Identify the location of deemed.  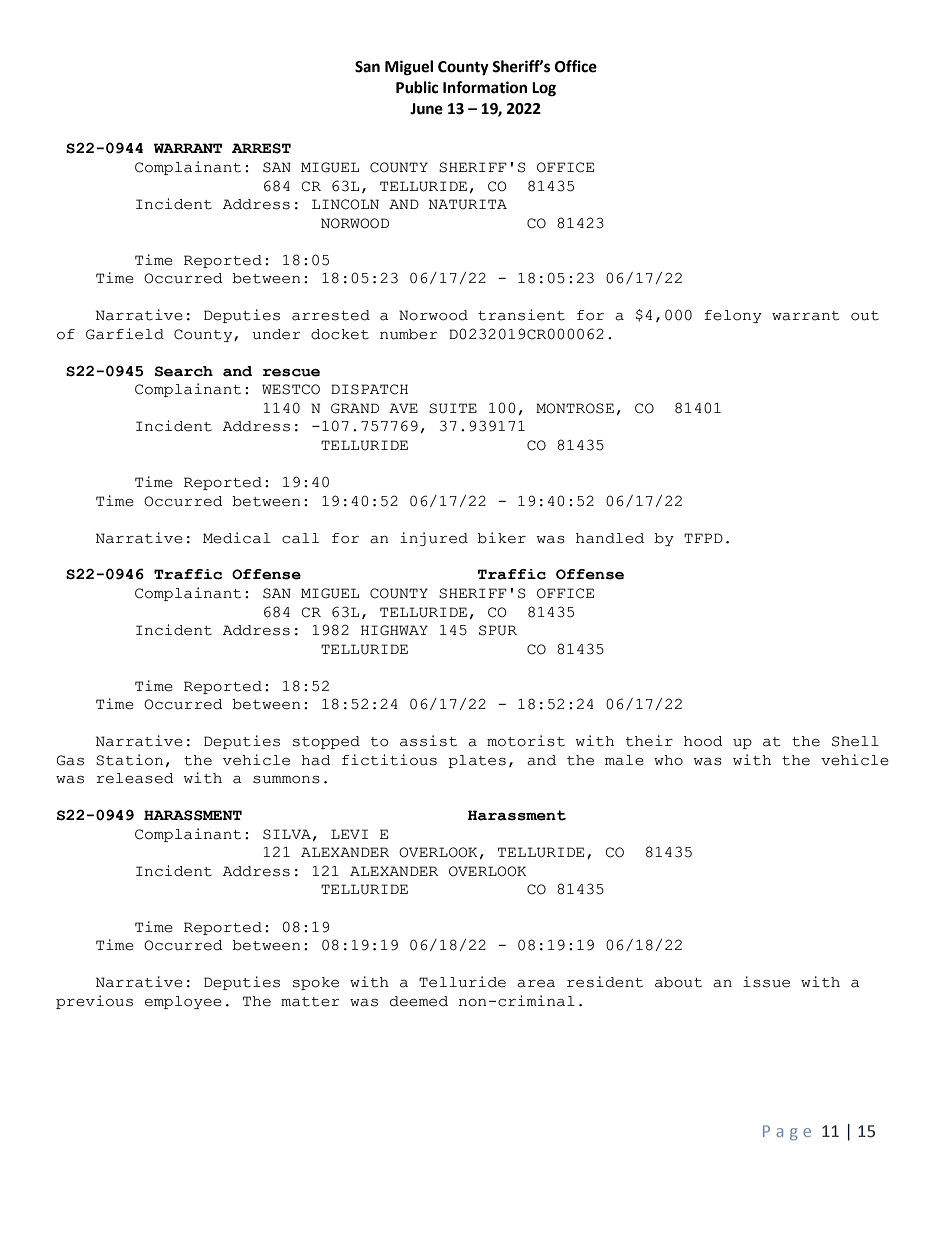
(419, 1001).
